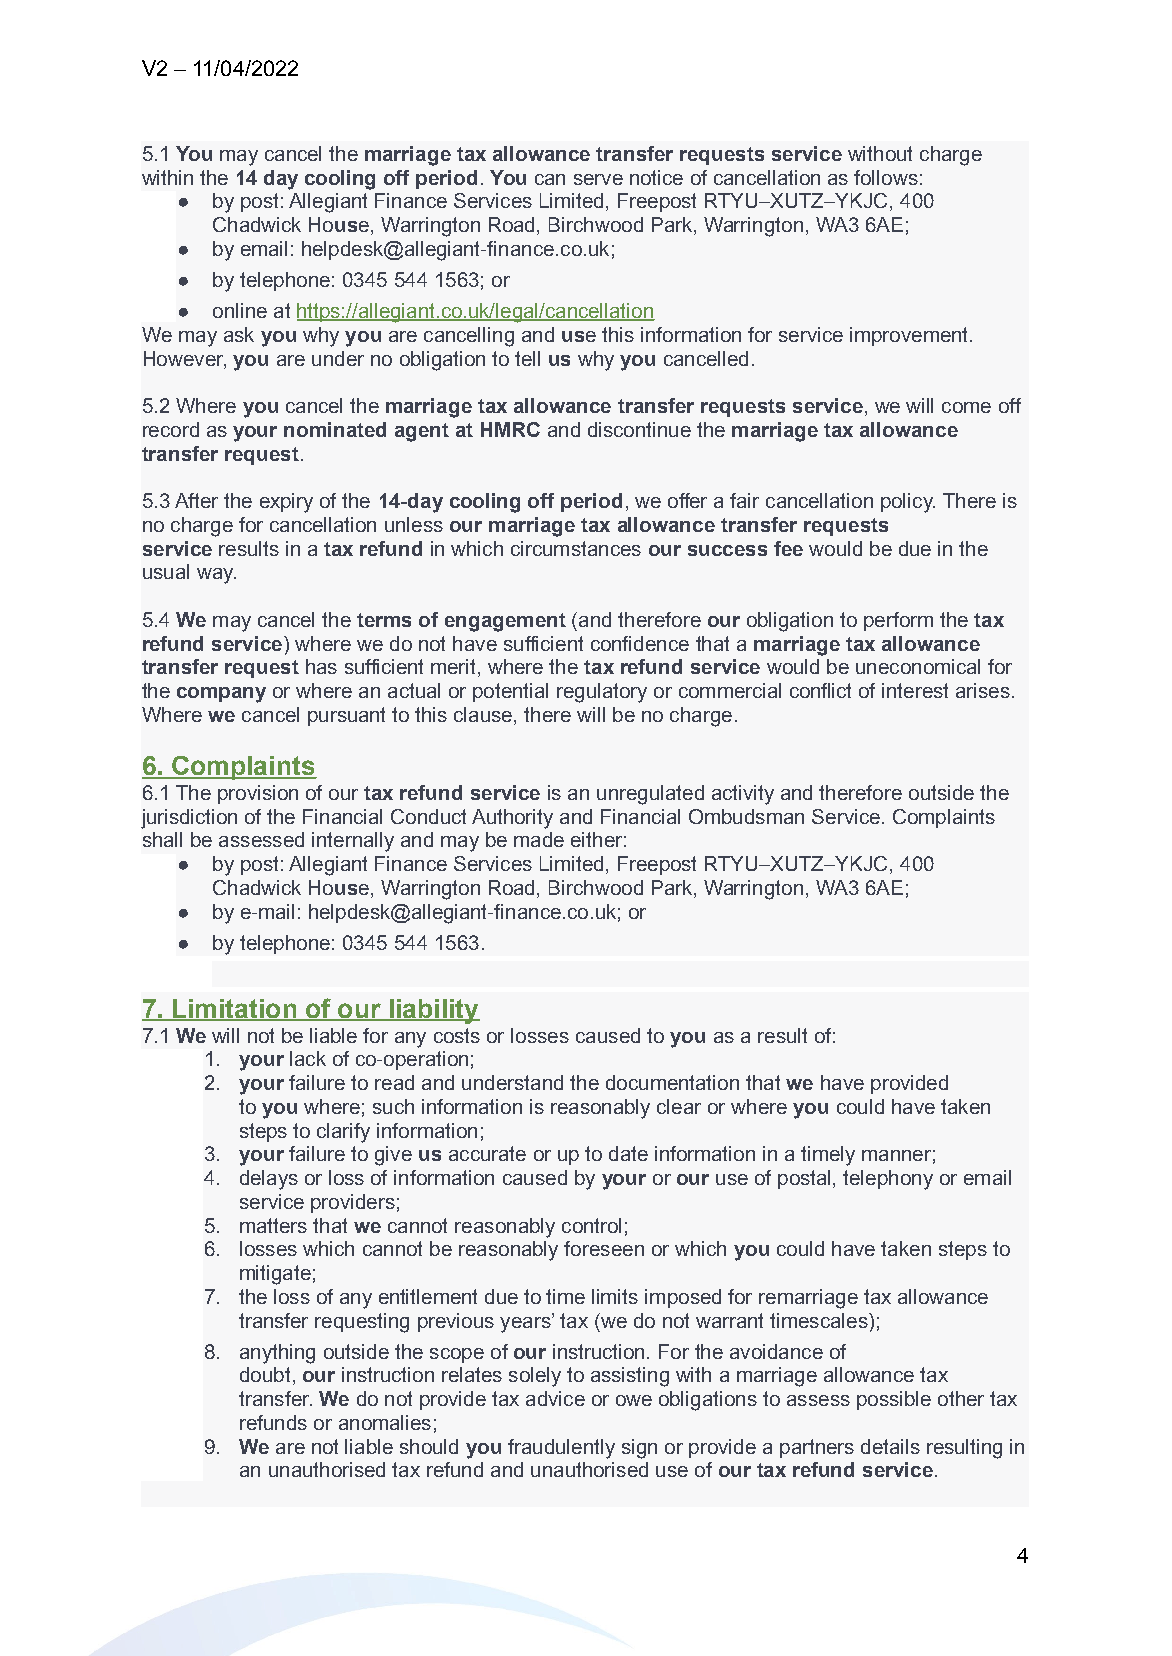 The image size is (1172, 1656). I want to click on telephony, so click(888, 1180).
